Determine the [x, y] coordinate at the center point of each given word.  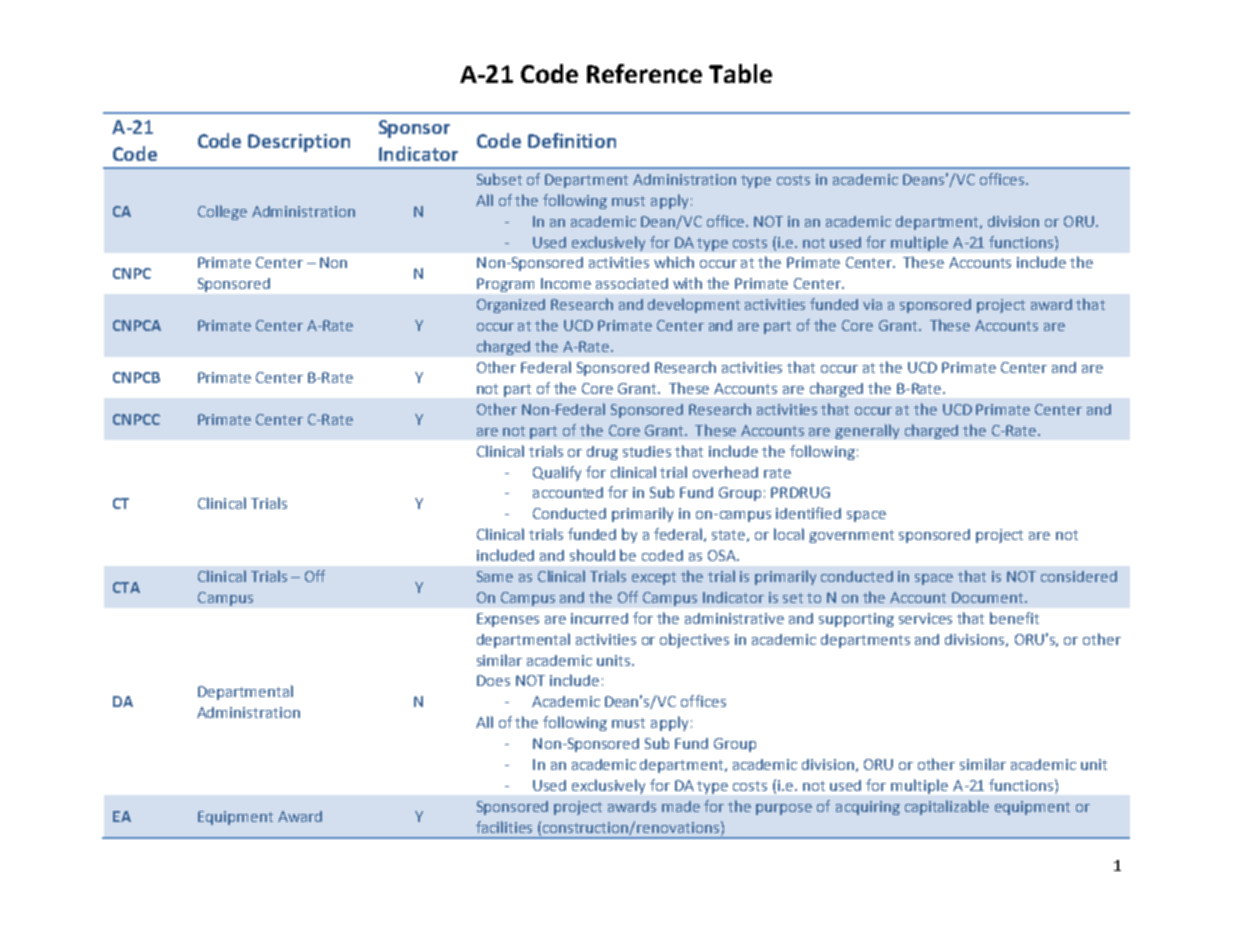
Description [299, 143]
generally [867, 431]
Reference [644, 73]
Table [740, 73]
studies [647, 451]
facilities [504, 827]
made [681, 806]
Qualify [557, 473]
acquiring [868, 808]
